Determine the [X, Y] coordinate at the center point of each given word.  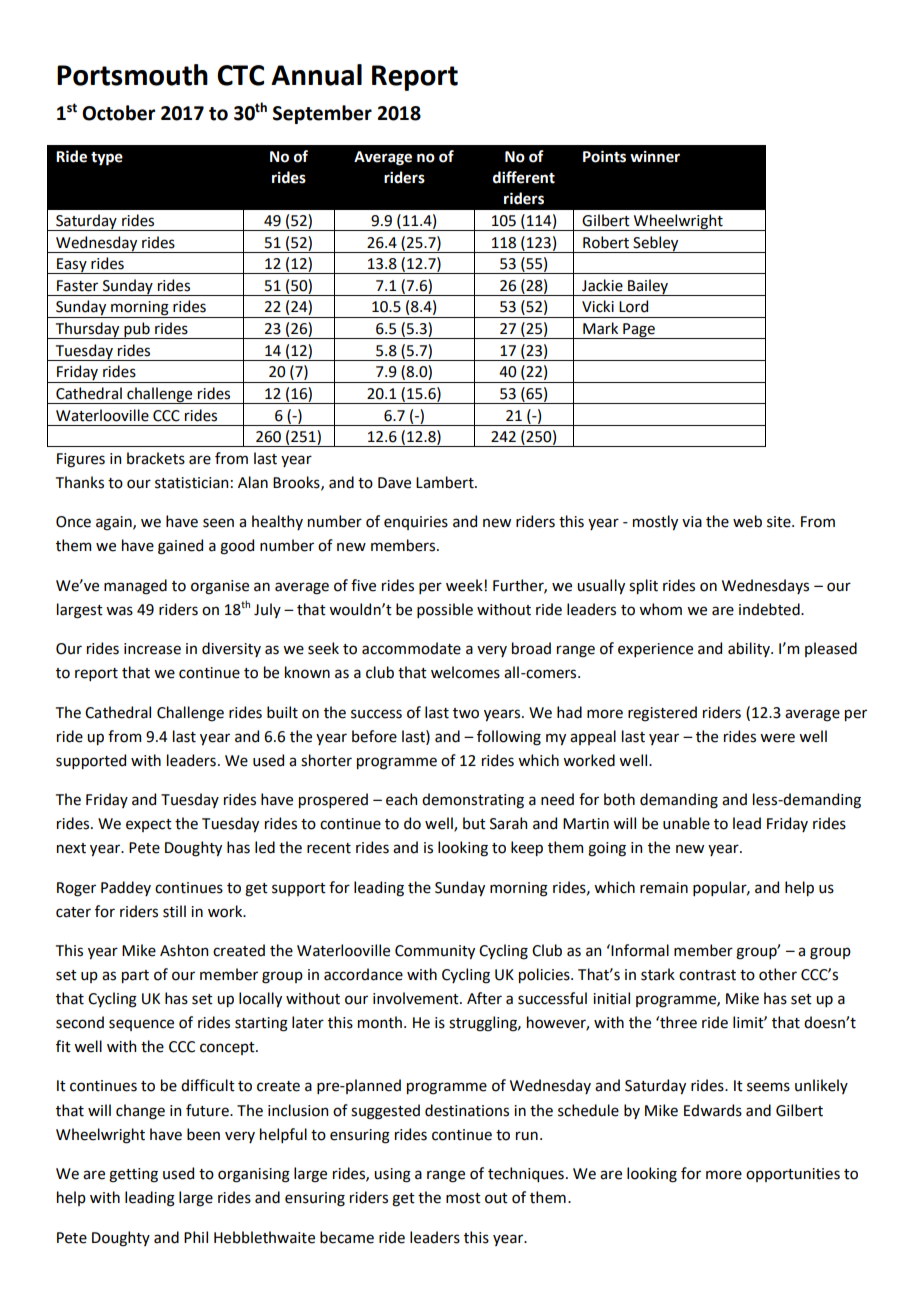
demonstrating [473, 801]
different [524, 177]
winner [655, 157]
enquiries [416, 523]
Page [639, 331]
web [747, 521]
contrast [707, 975]
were [777, 738]
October [118, 113]
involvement [417, 998]
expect [149, 825]
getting [133, 1175]
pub [137, 330]
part [135, 976]
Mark [600, 328]
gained [180, 547]
